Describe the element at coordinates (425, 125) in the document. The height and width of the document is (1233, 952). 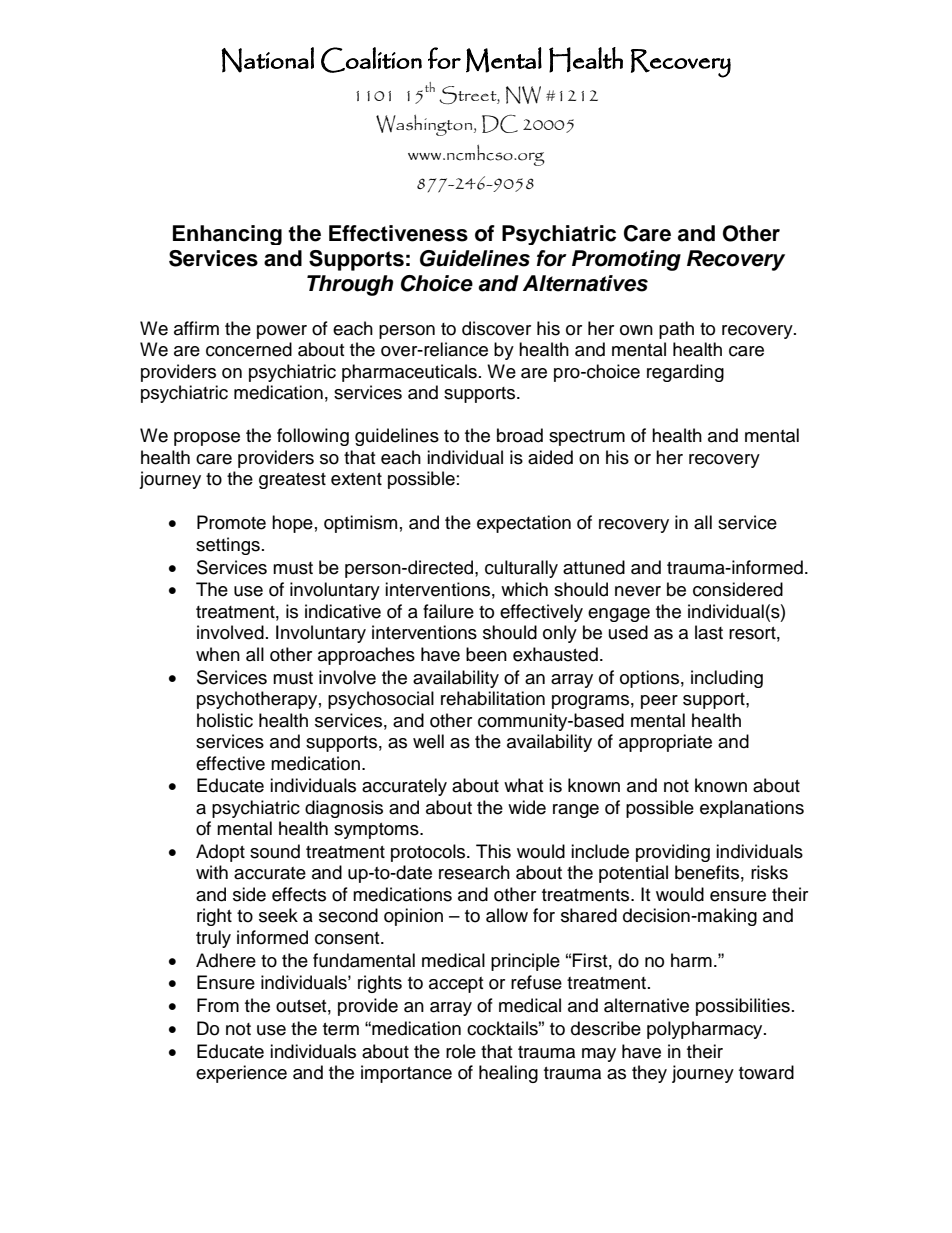
I see `Washington` at that location.
